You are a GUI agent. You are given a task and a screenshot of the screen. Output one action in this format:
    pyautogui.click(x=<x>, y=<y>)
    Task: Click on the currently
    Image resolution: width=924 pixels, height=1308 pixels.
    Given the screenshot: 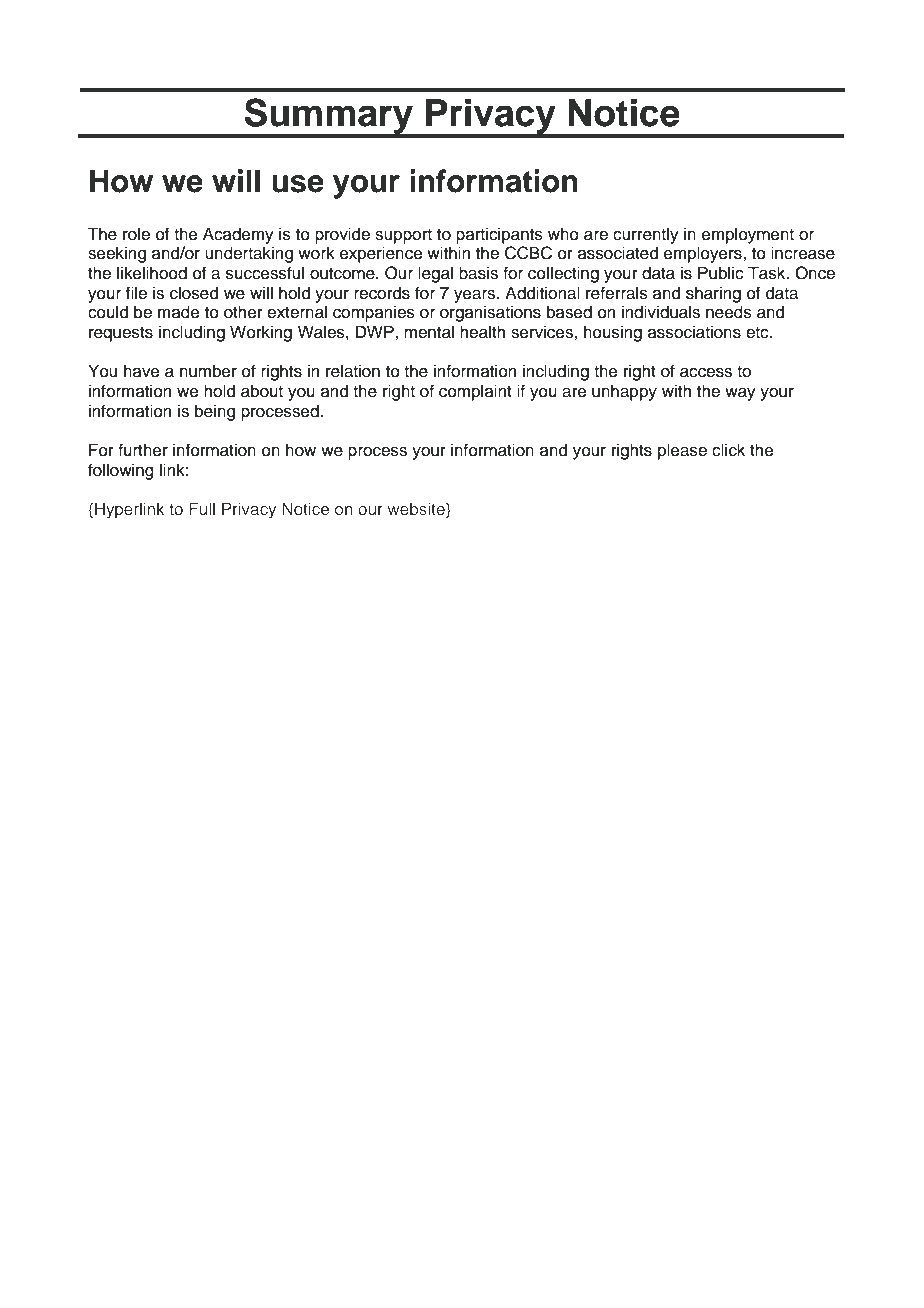 What is the action you would take?
    pyautogui.click(x=646, y=235)
